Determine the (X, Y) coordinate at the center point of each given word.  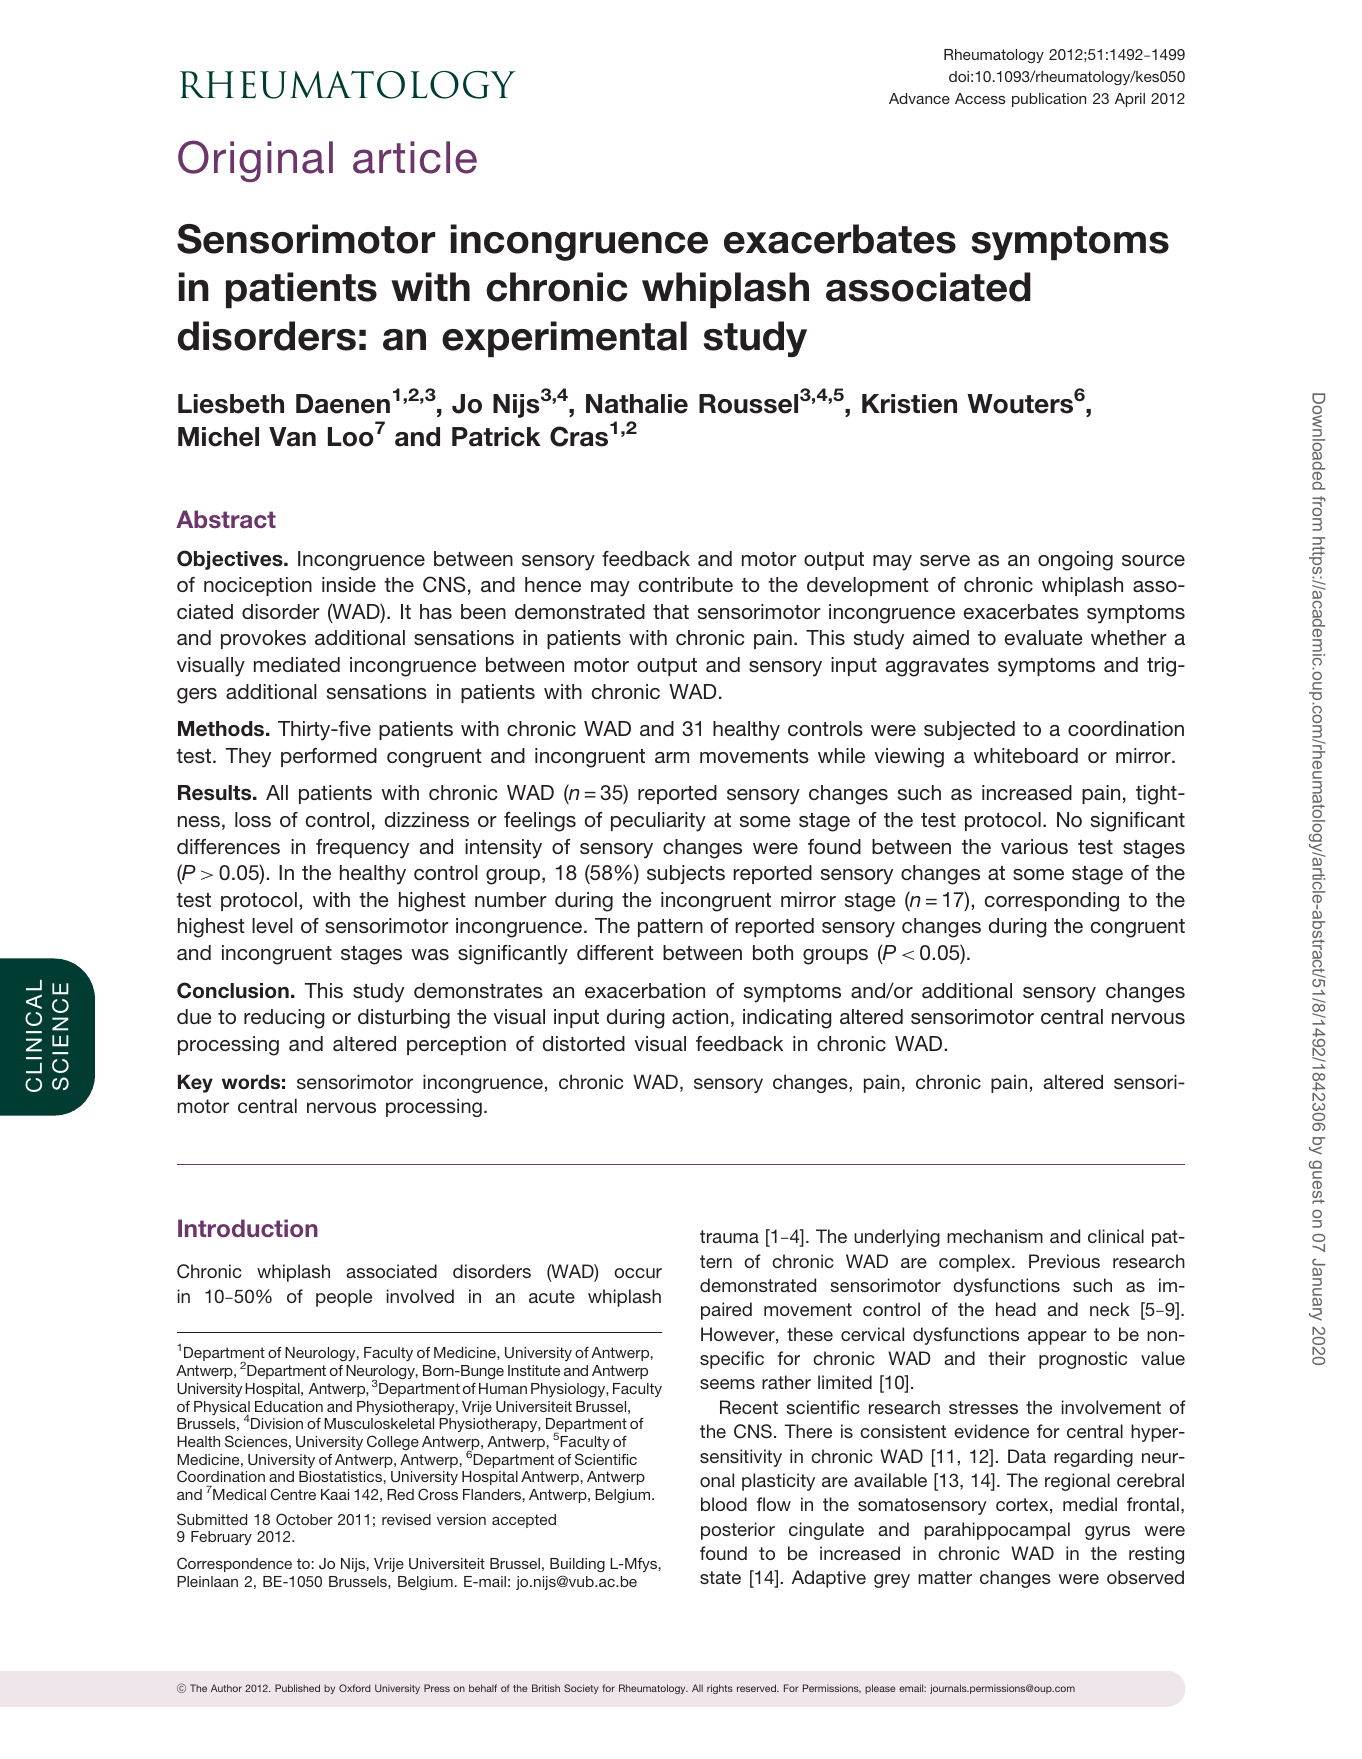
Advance (919, 98)
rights (720, 1689)
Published (297, 1688)
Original (255, 161)
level (272, 925)
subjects (686, 874)
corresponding (1052, 902)
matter (945, 1577)
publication (1049, 100)
